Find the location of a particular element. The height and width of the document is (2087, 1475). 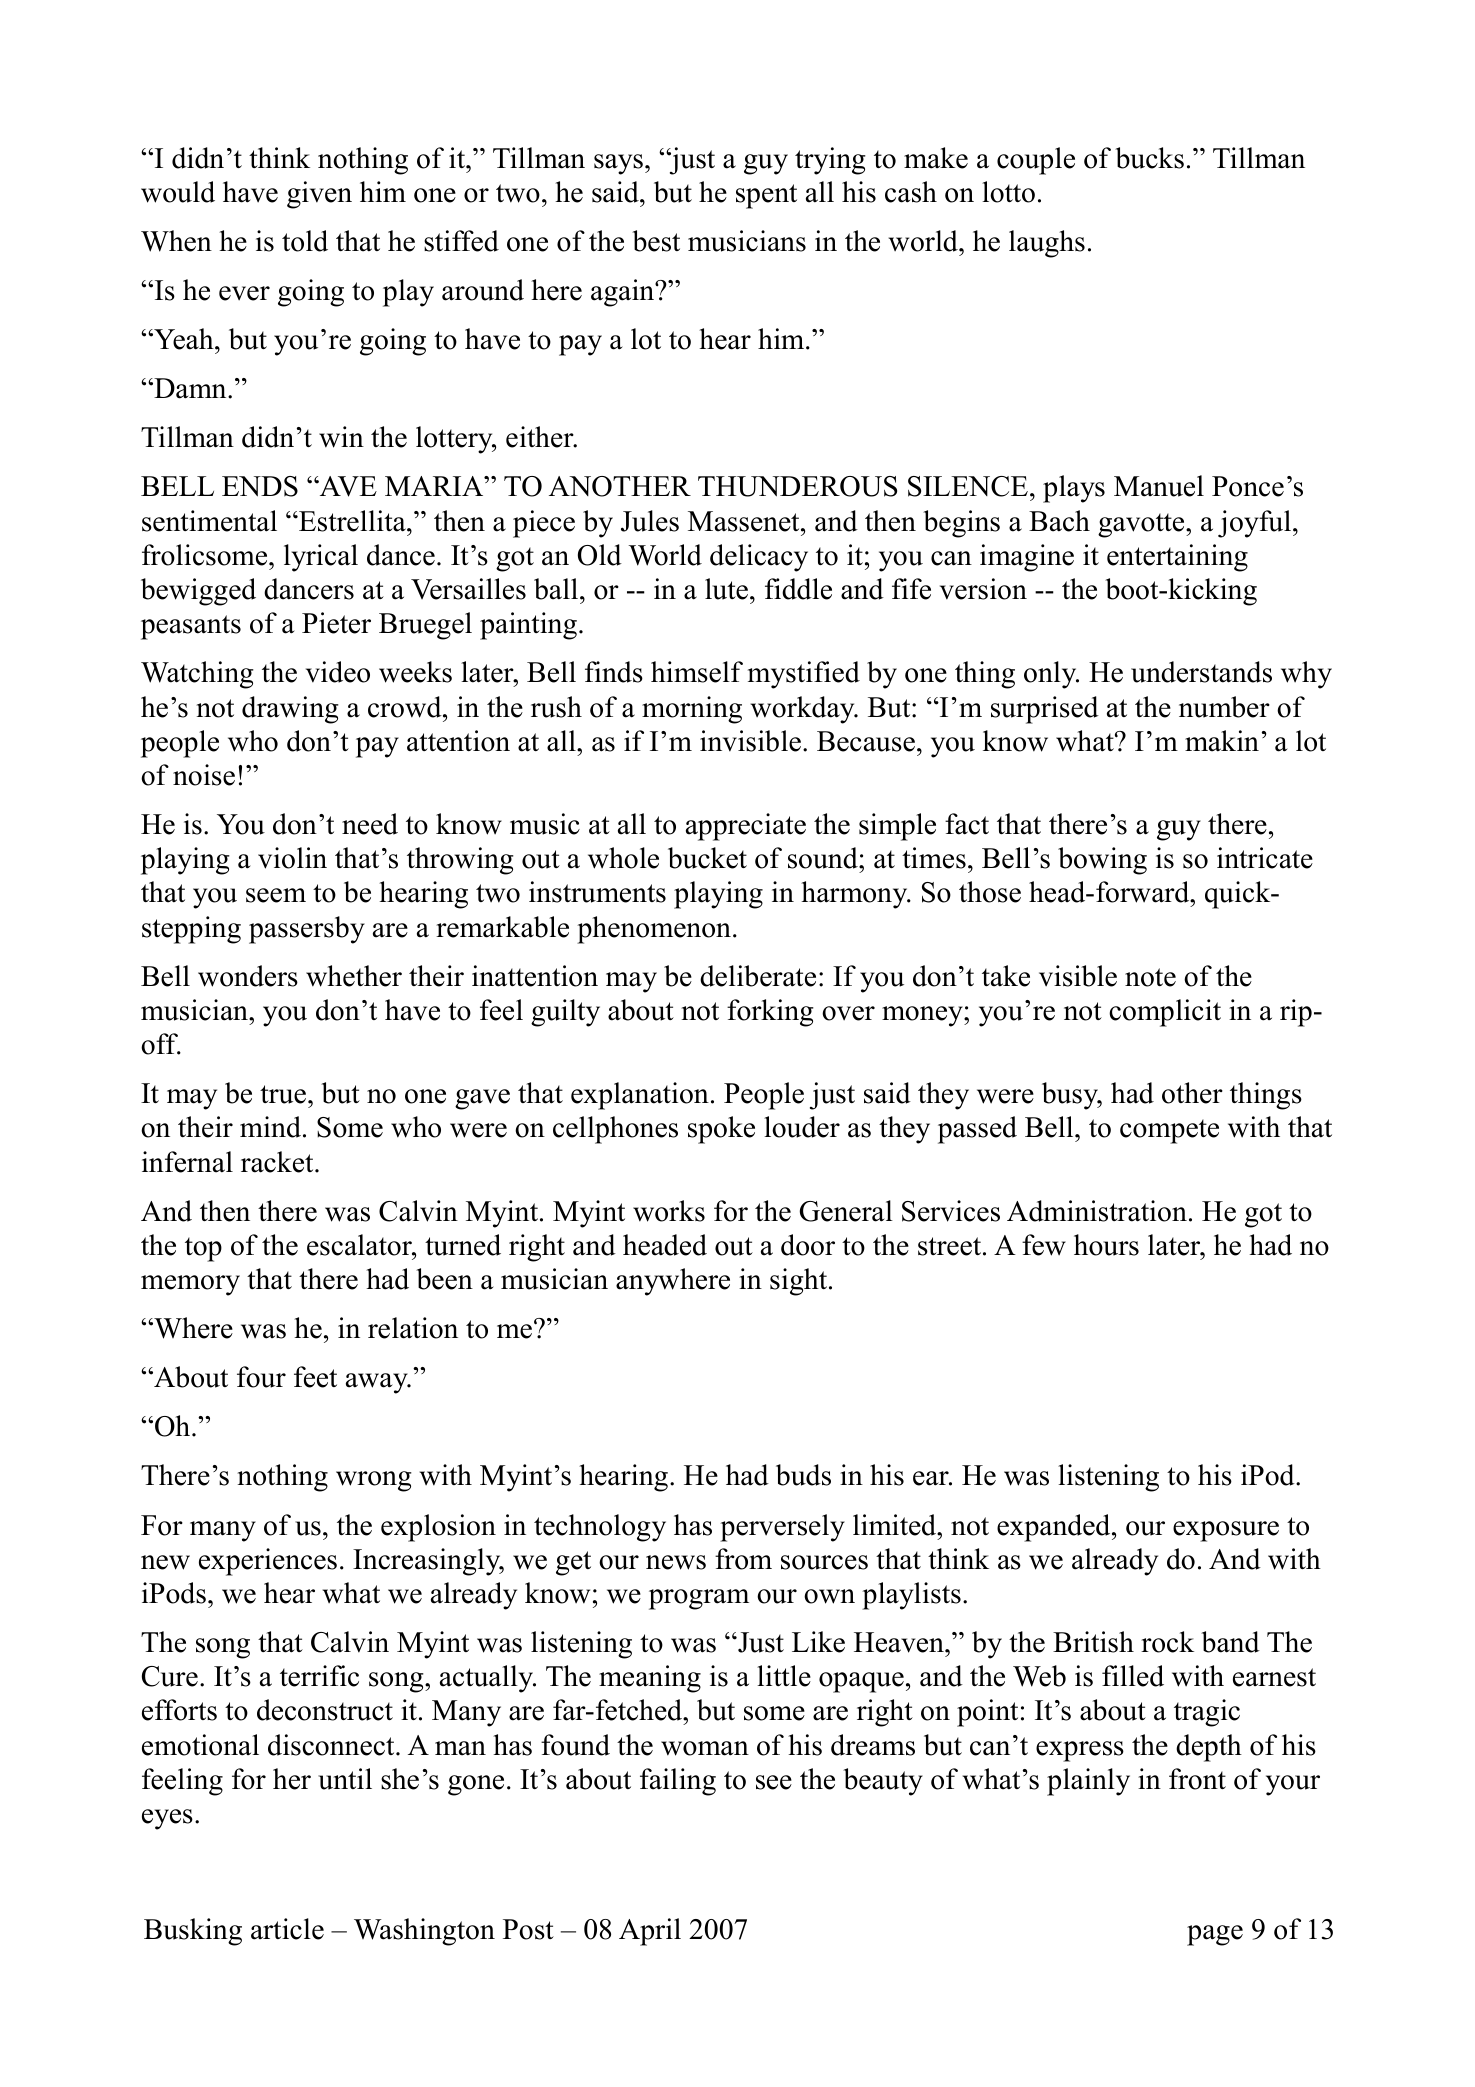

given is located at coordinates (319, 195).
